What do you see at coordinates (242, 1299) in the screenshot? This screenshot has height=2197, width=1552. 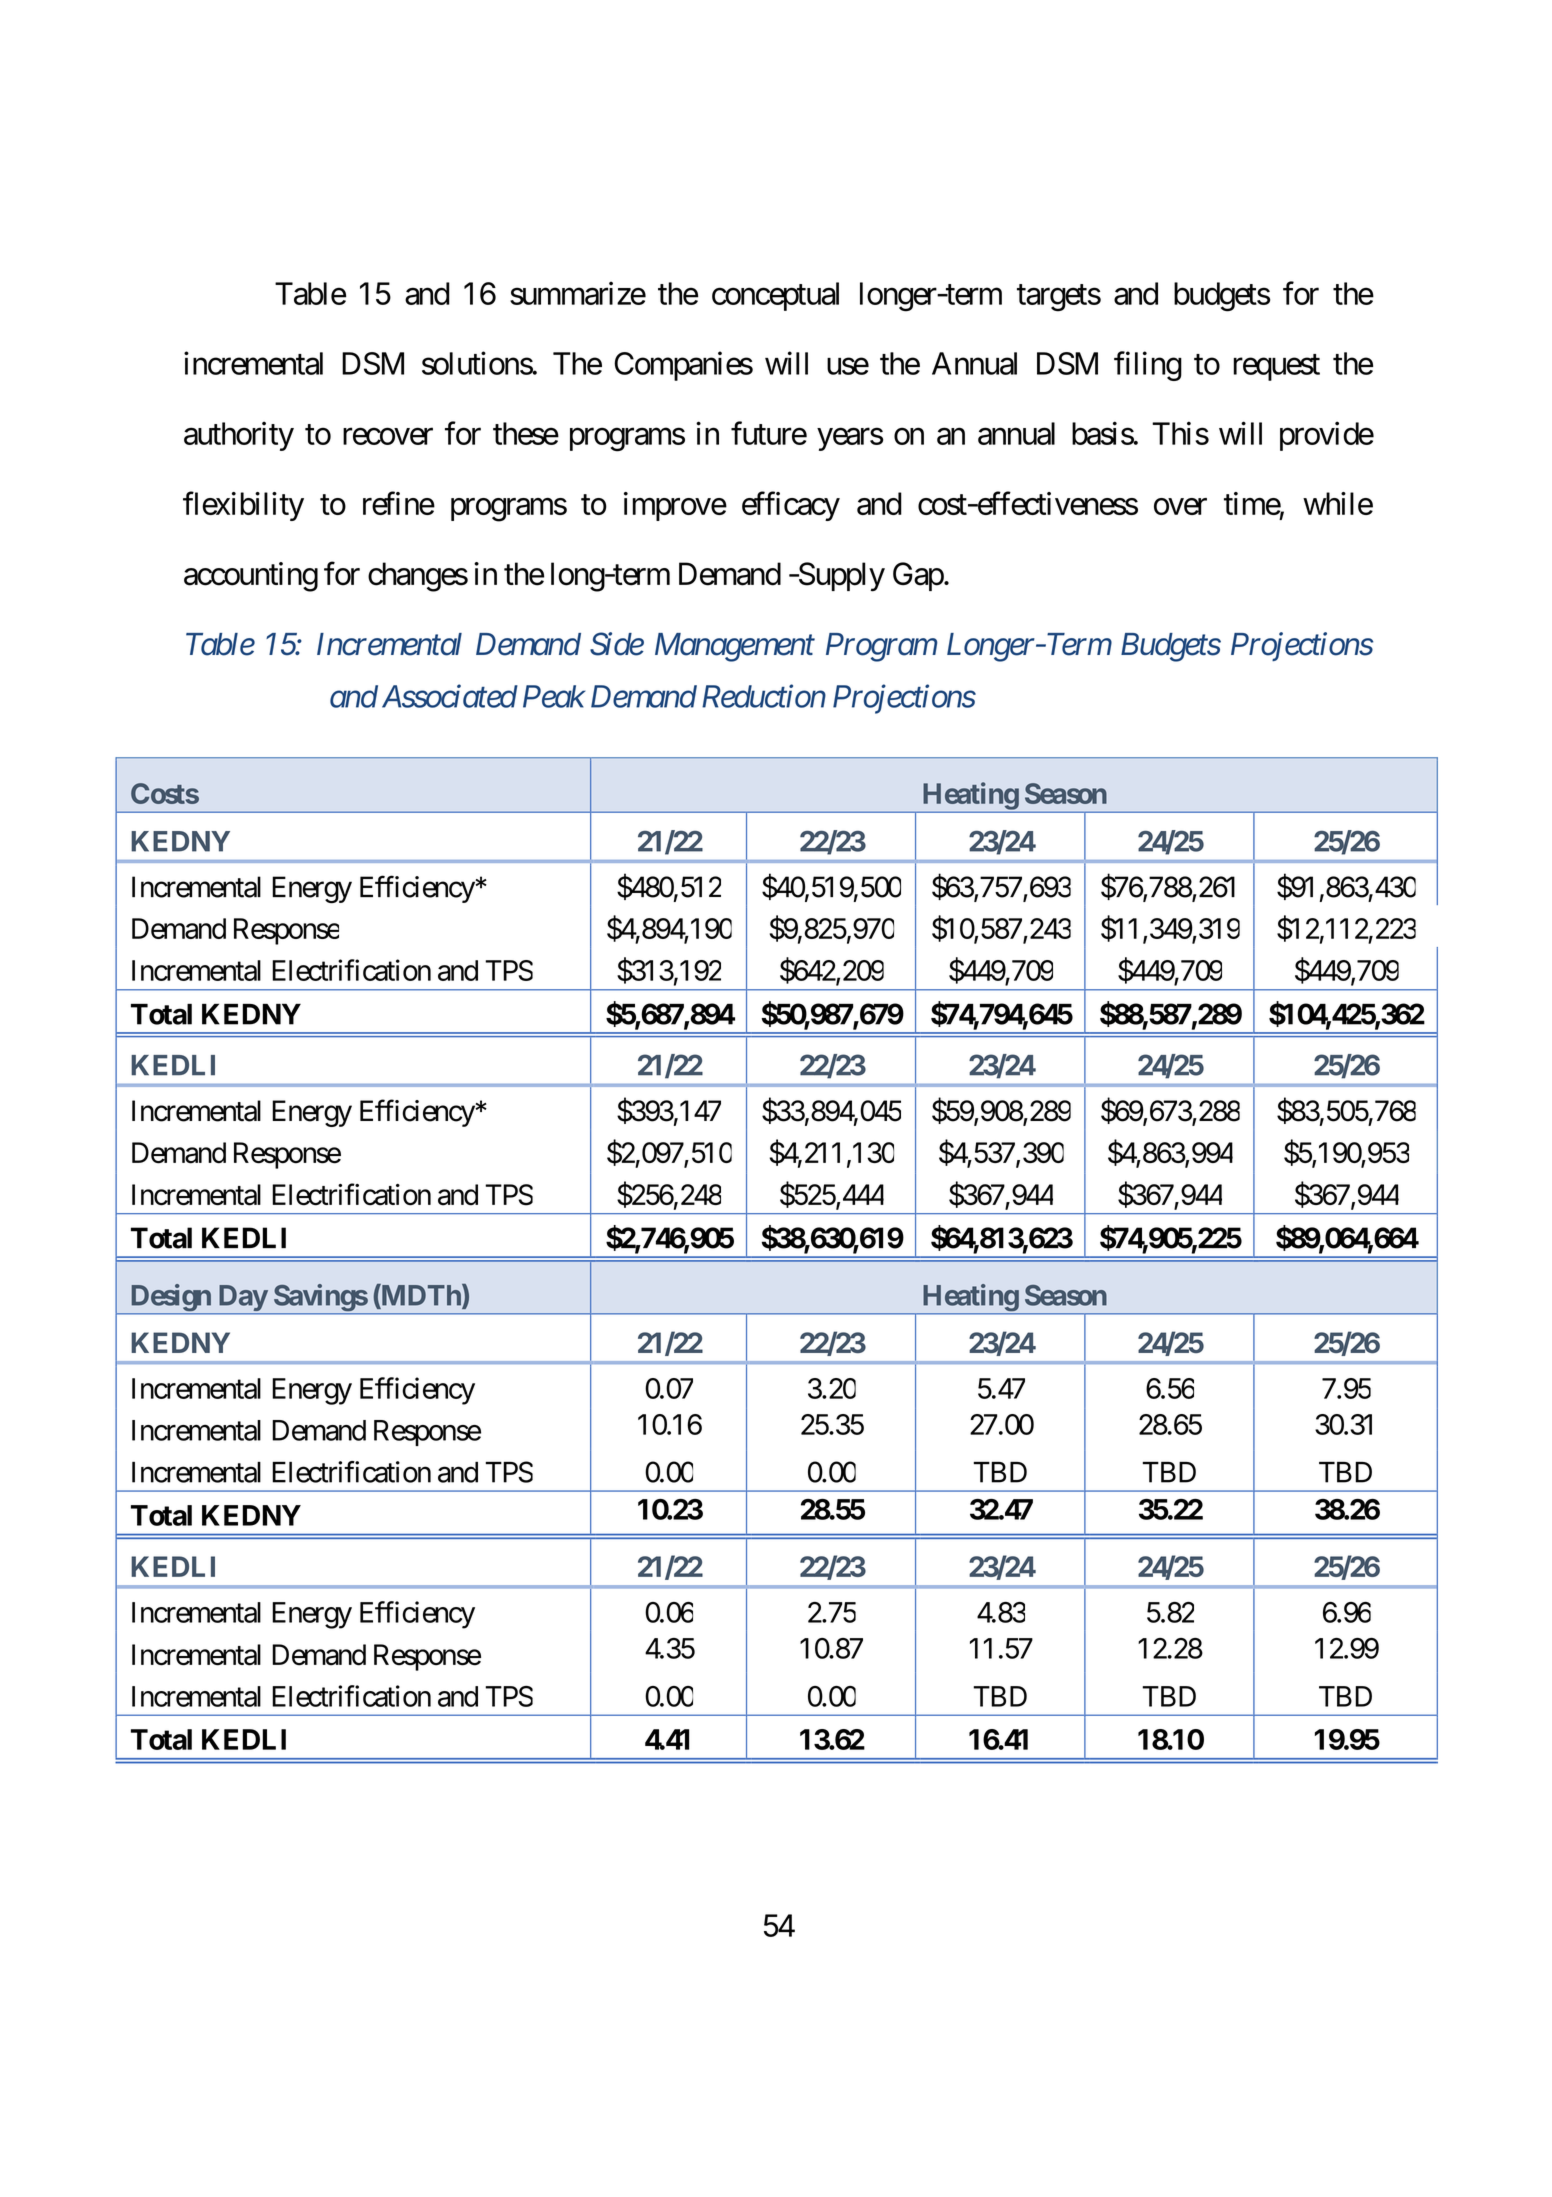 I see `Day` at bounding box center [242, 1299].
